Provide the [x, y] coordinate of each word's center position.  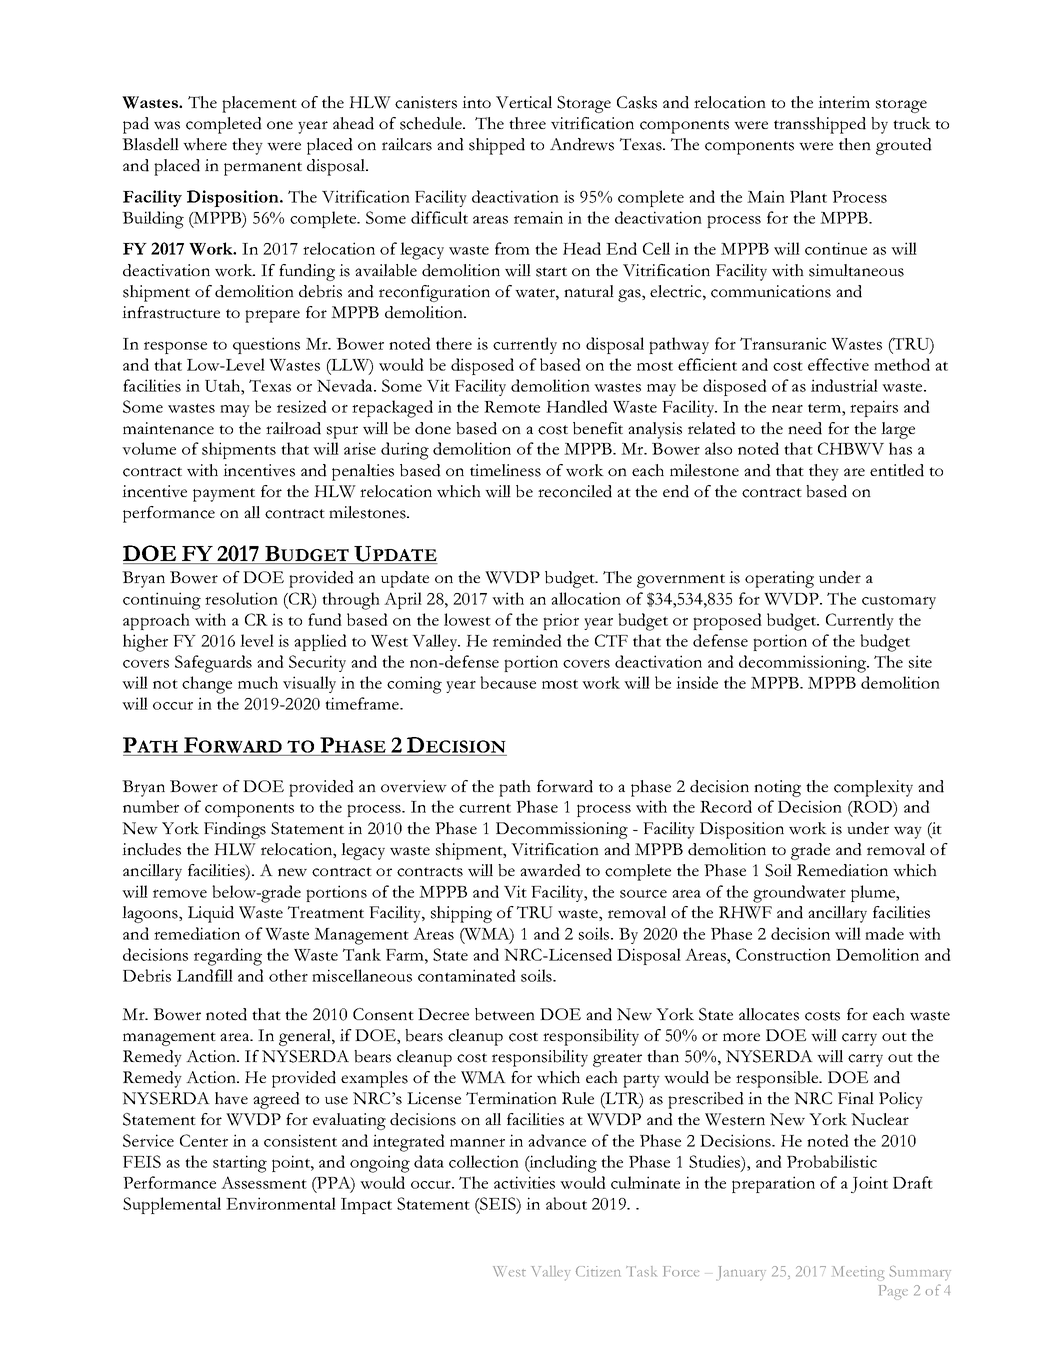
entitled [897, 470]
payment [224, 495]
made [884, 933]
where [205, 144]
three [527, 123]
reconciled [575, 491]
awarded [550, 870]
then [855, 144]
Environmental [281, 1203]
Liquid [211, 914]
